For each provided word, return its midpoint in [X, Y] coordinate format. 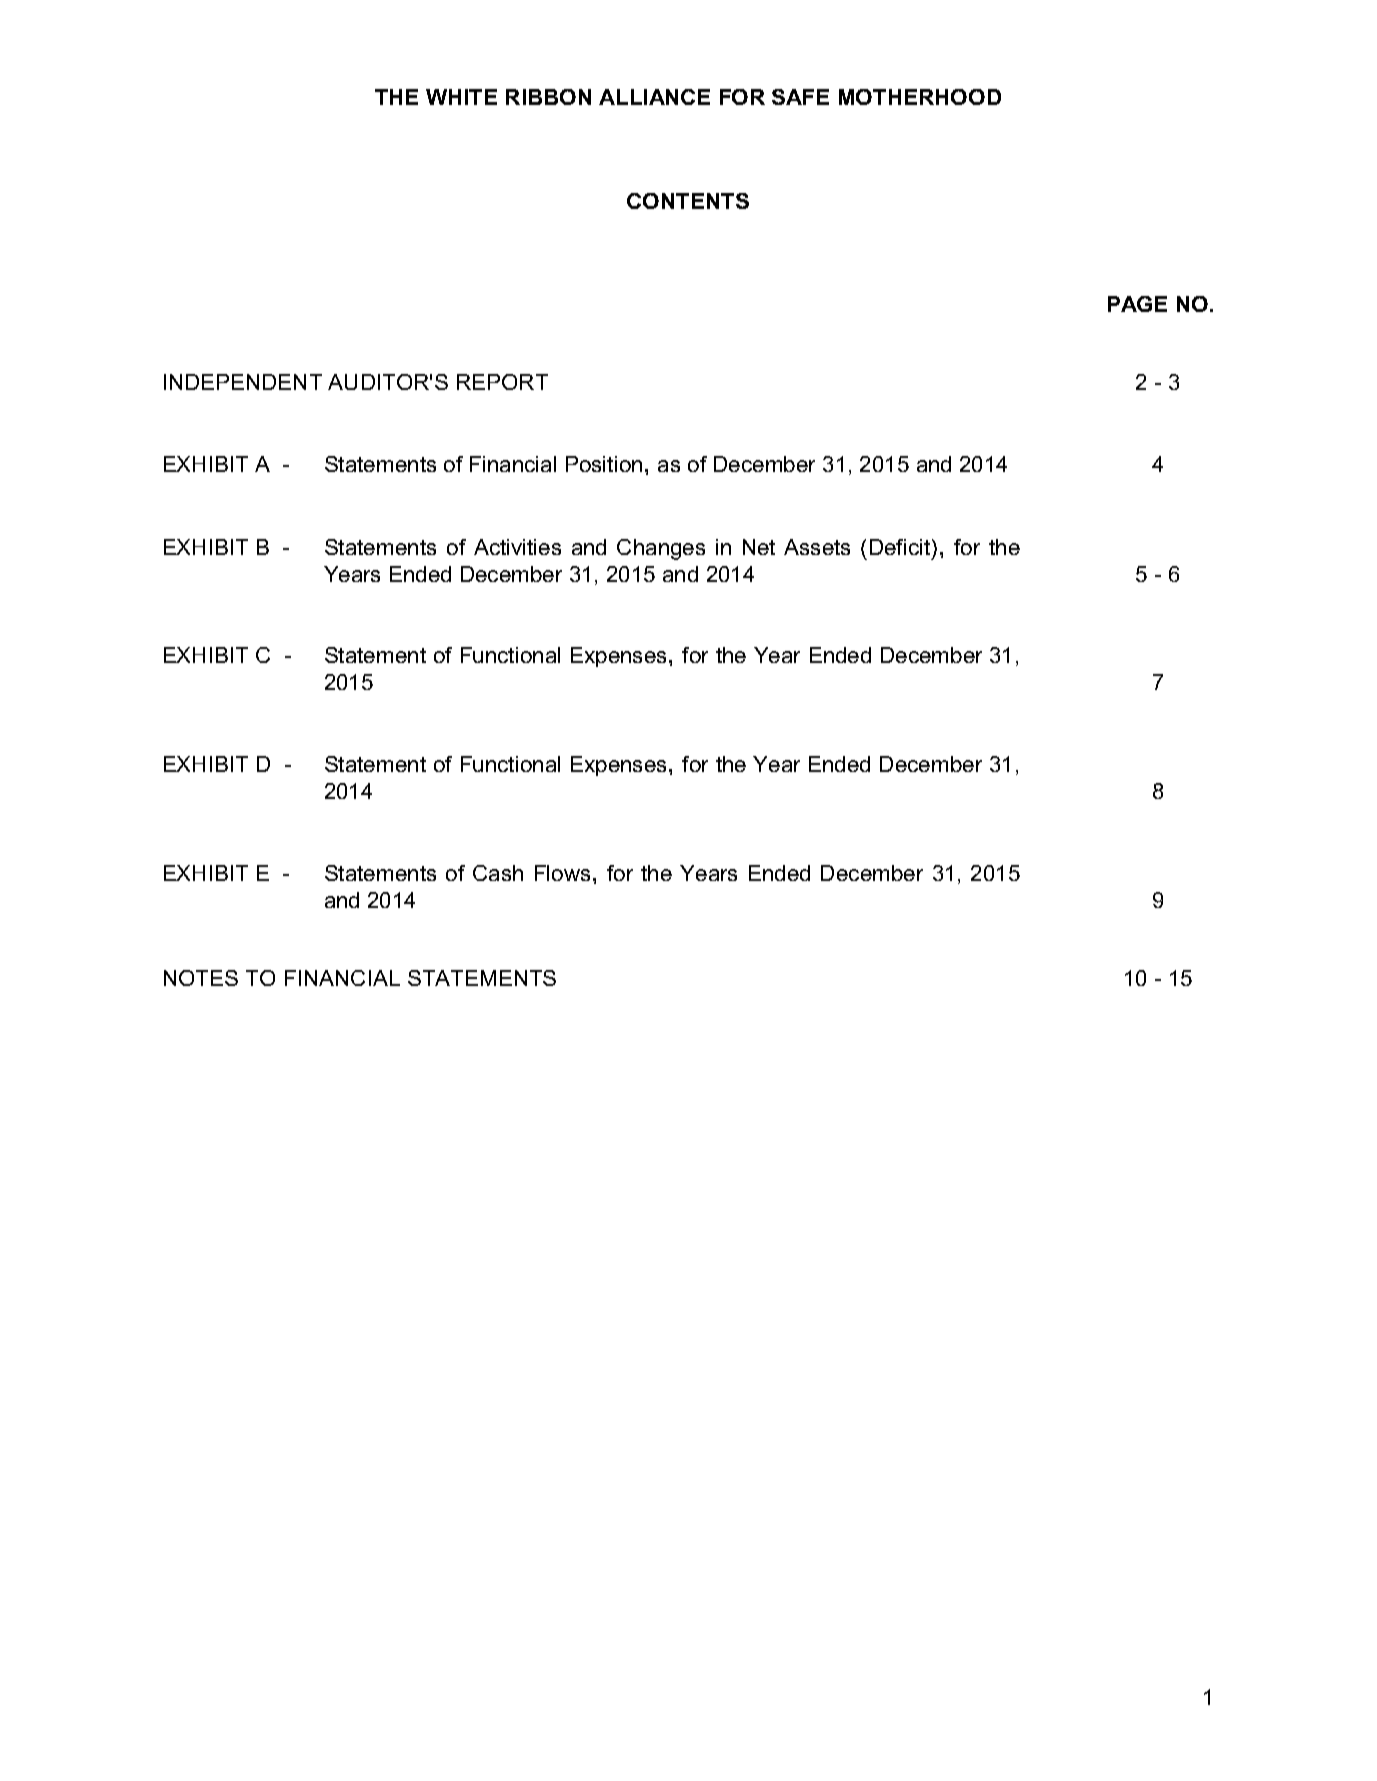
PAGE [1137, 304]
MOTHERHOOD [920, 97]
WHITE [461, 97]
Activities [517, 547]
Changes [661, 549]
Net [759, 547]
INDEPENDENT [243, 382]
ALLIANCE [654, 97]
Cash [498, 873]
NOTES [201, 978]
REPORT [502, 382]
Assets [817, 547]
